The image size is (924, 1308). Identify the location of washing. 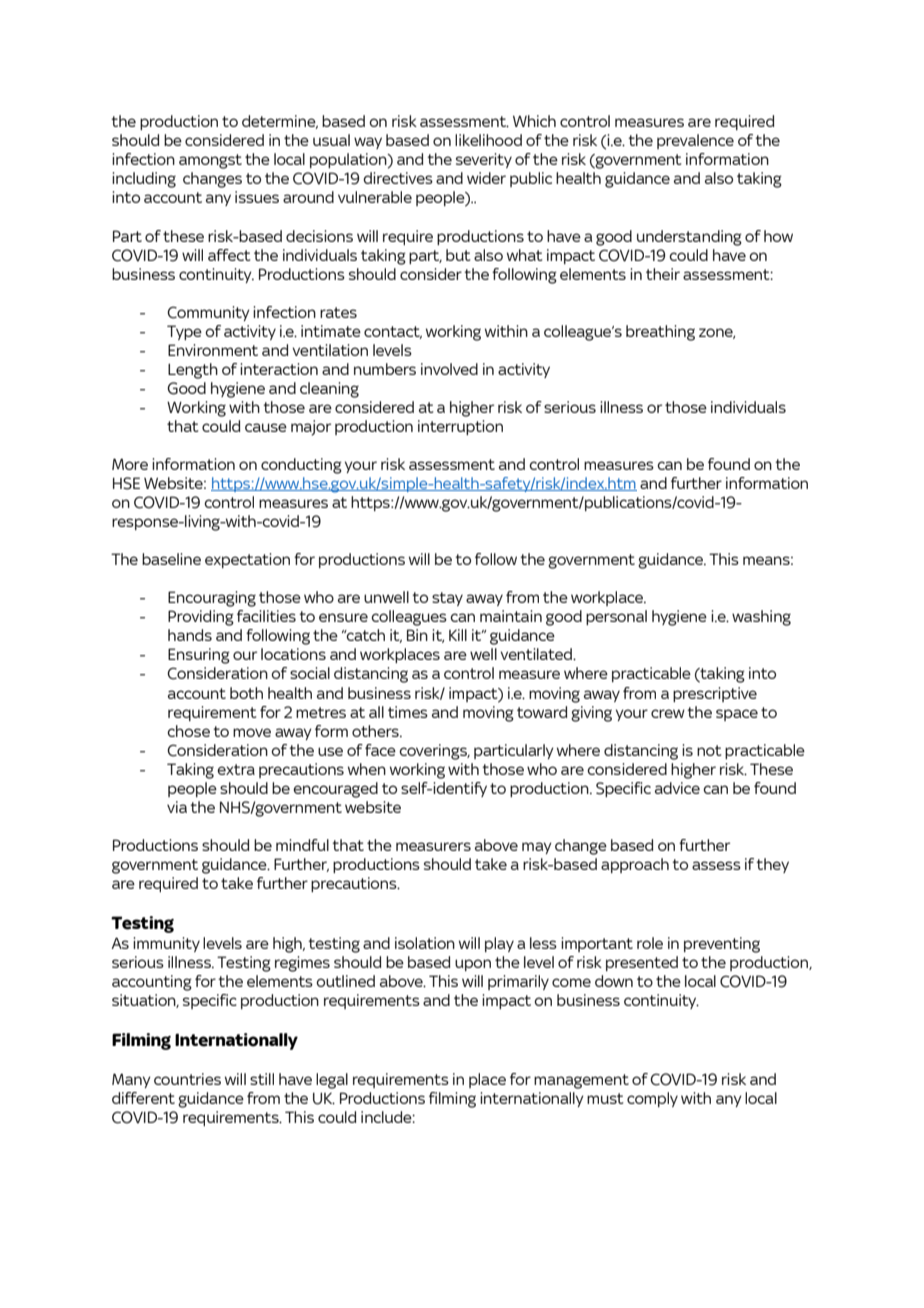
(761, 618).
